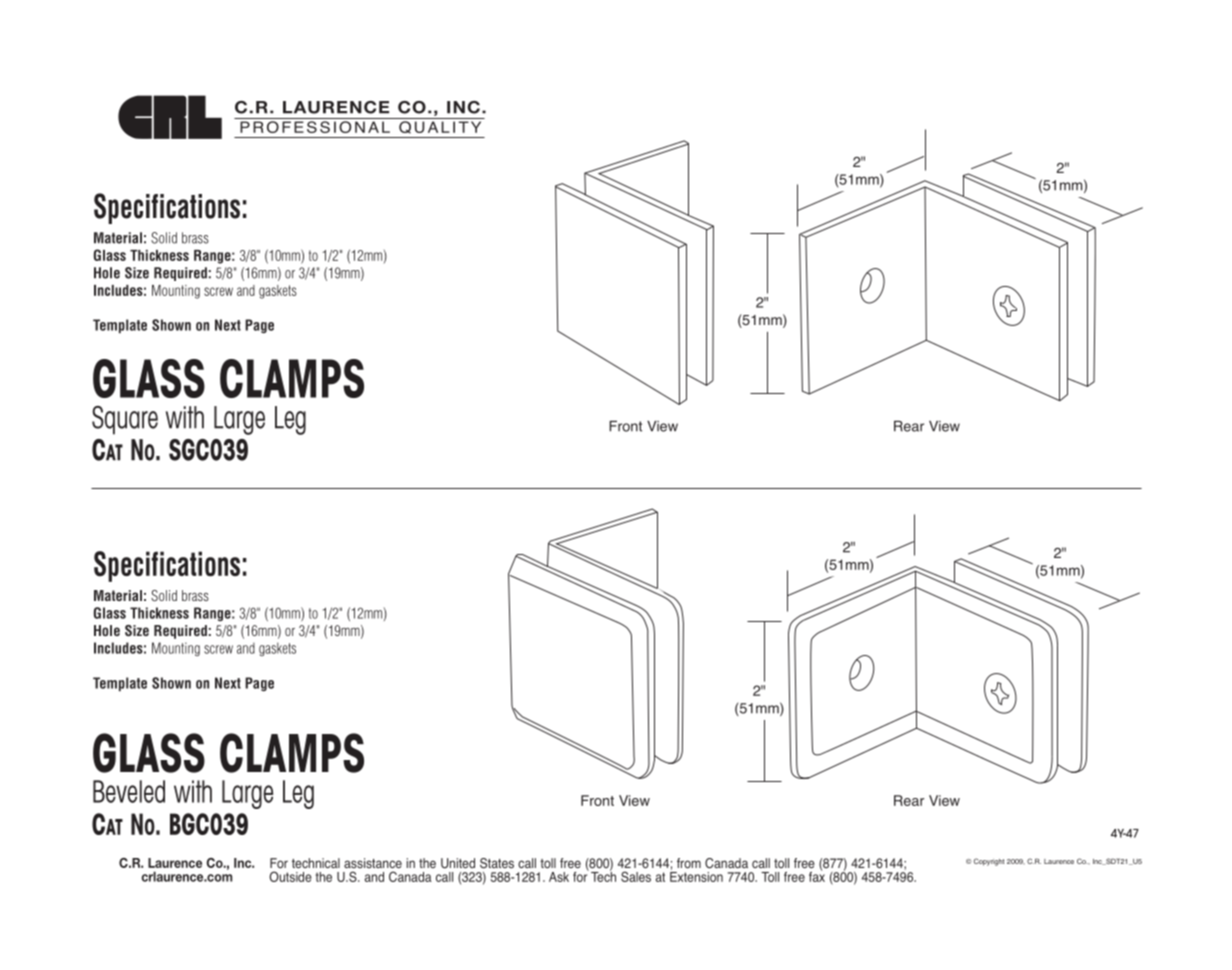  What do you see at coordinates (290, 876) in the page?
I see `Outside` at bounding box center [290, 876].
